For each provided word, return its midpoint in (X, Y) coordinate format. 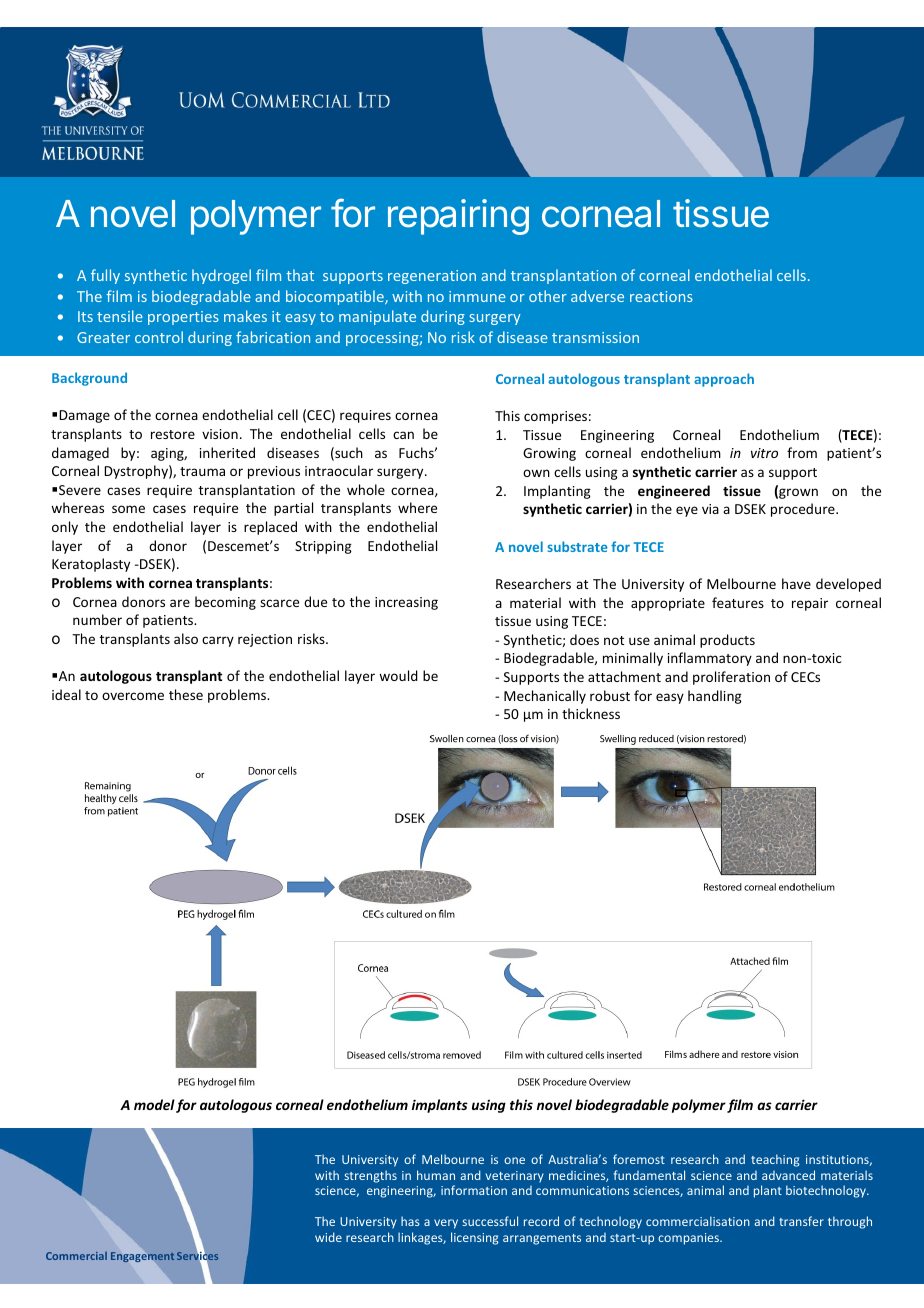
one (514, 1160)
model (154, 1104)
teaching (775, 1160)
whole (366, 489)
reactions (661, 296)
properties (183, 318)
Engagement (142, 1257)
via (710, 509)
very (446, 1224)
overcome (133, 696)
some (128, 509)
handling (715, 697)
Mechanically (545, 697)
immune (477, 296)
